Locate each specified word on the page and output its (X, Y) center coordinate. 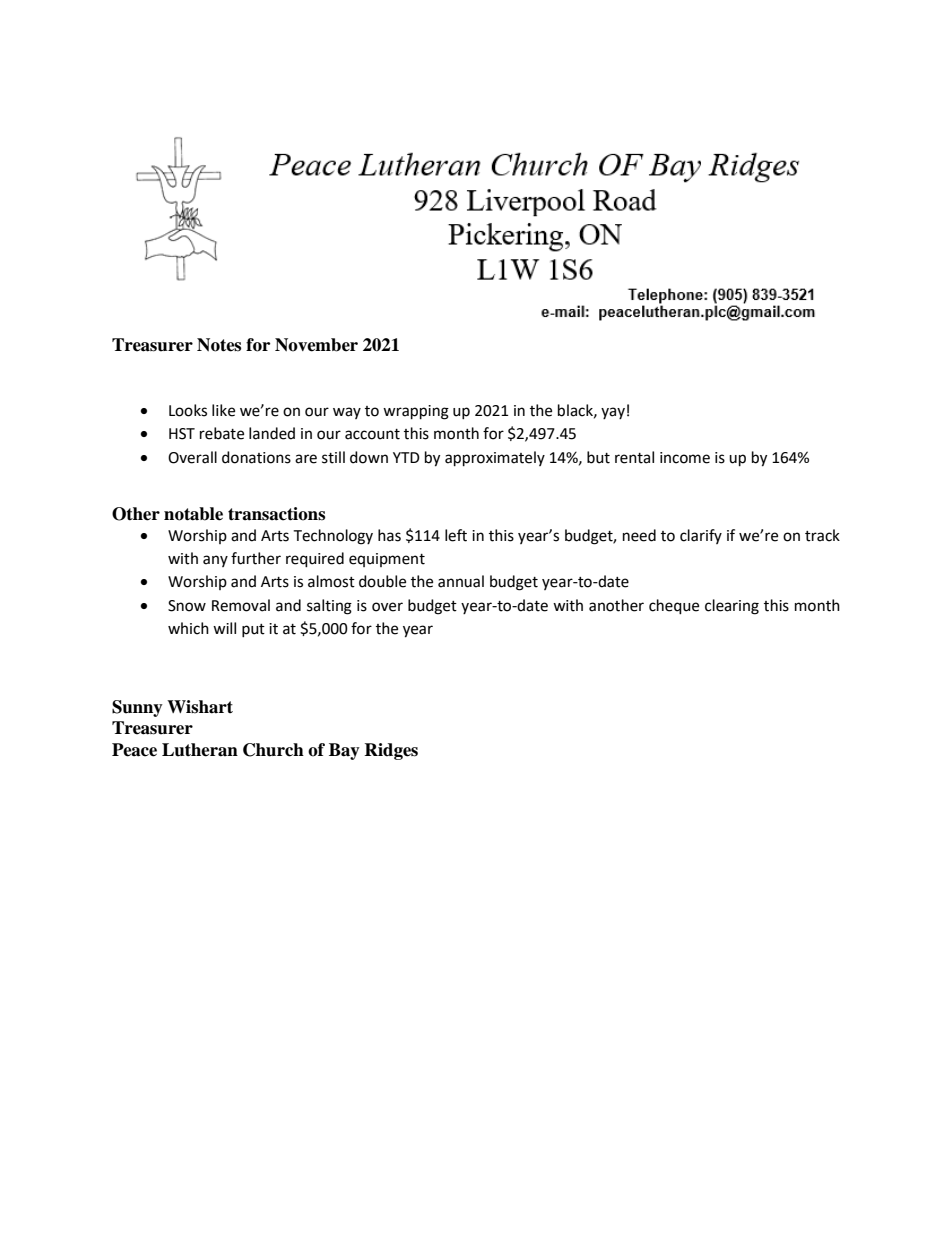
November (316, 345)
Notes (219, 345)
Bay (344, 751)
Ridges (391, 751)
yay (613, 413)
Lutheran (200, 750)
